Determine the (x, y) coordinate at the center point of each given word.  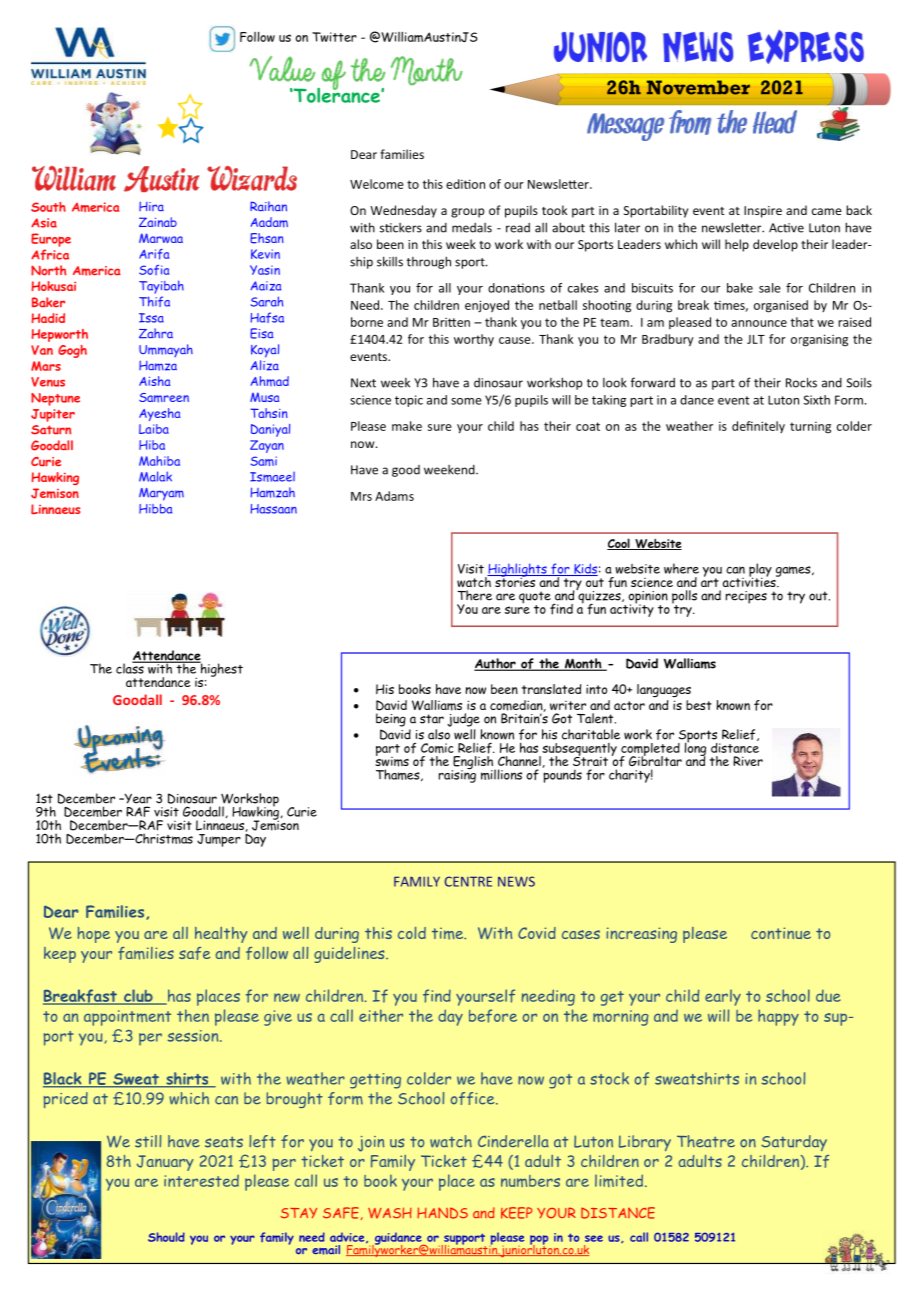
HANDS (442, 1213)
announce (759, 323)
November (698, 88)
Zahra (156, 333)
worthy (474, 340)
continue (781, 933)
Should (166, 1237)
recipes (746, 597)
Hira (151, 206)
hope (94, 935)
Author (496, 664)
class (131, 667)
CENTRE (468, 881)
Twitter (334, 37)
